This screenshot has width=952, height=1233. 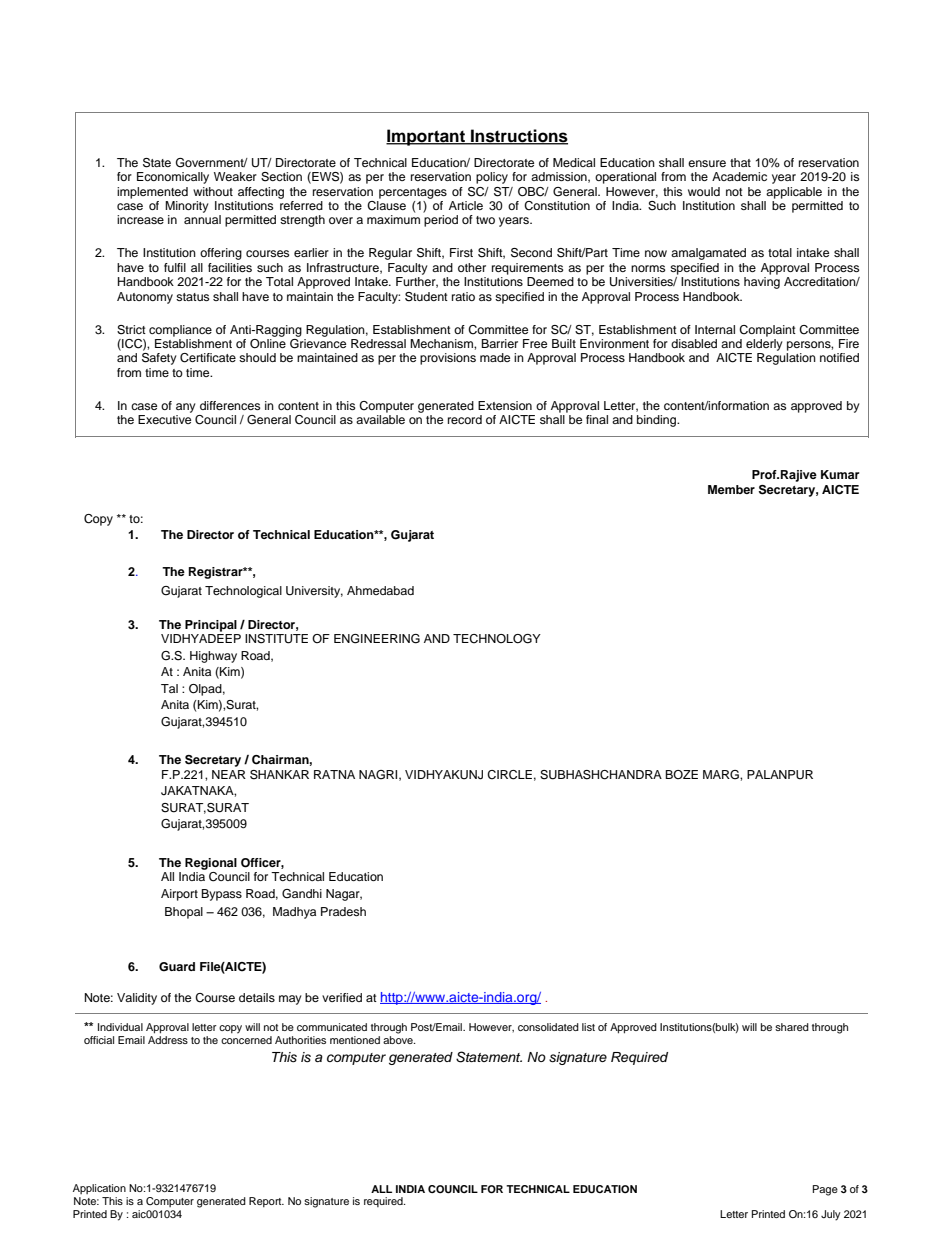 What do you see at coordinates (492, 178) in the screenshot?
I see `policy` at bounding box center [492, 178].
